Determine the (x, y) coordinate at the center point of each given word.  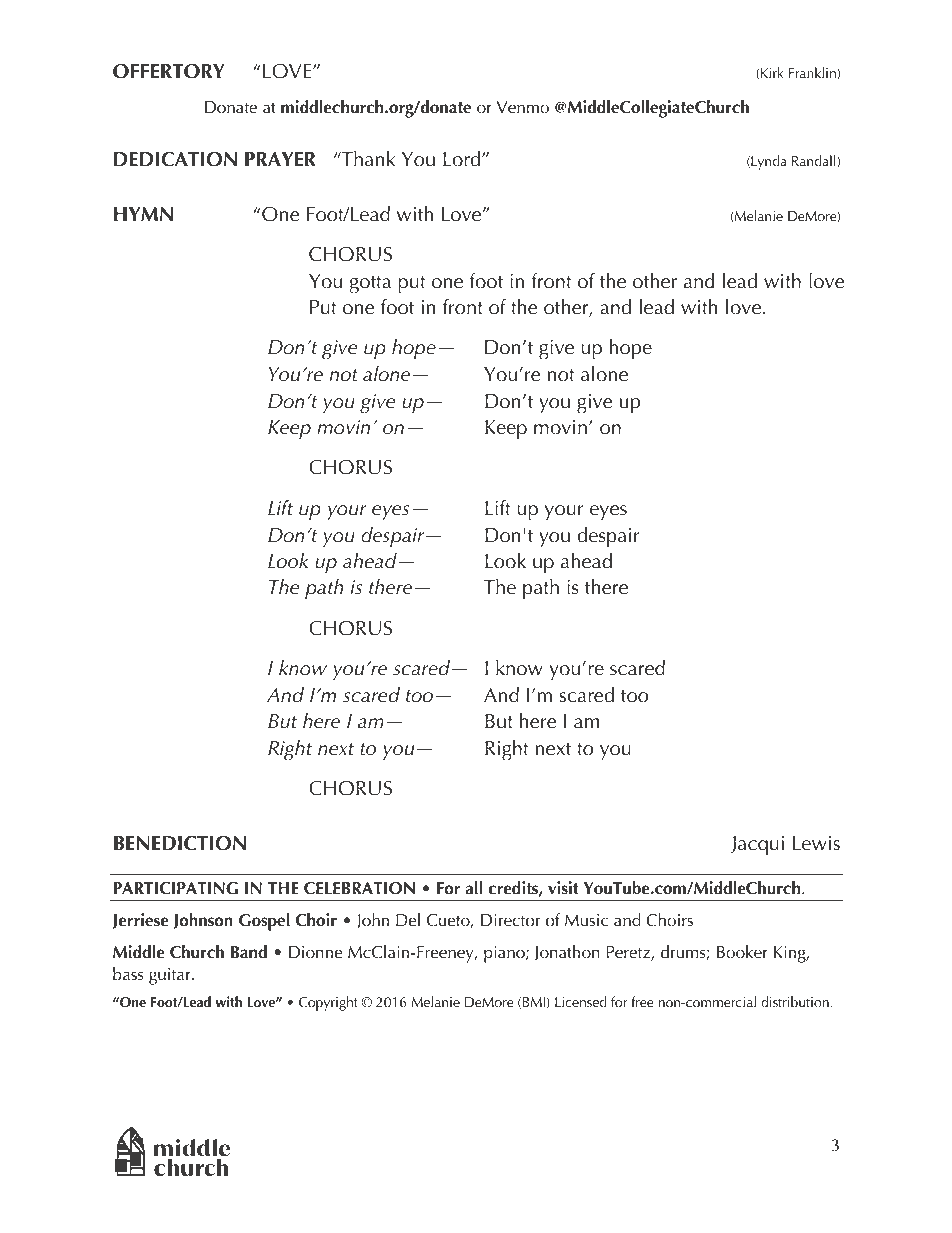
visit (563, 888)
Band (249, 952)
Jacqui (757, 846)
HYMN (143, 214)
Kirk (772, 72)
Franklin (813, 73)
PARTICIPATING (175, 888)
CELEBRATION (359, 888)
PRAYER (280, 159)
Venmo (522, 107)
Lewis (816, 843)
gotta (370, 285)
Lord (463, 159)
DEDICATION (175, 159)
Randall (815, 161)
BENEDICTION (180, 843)
